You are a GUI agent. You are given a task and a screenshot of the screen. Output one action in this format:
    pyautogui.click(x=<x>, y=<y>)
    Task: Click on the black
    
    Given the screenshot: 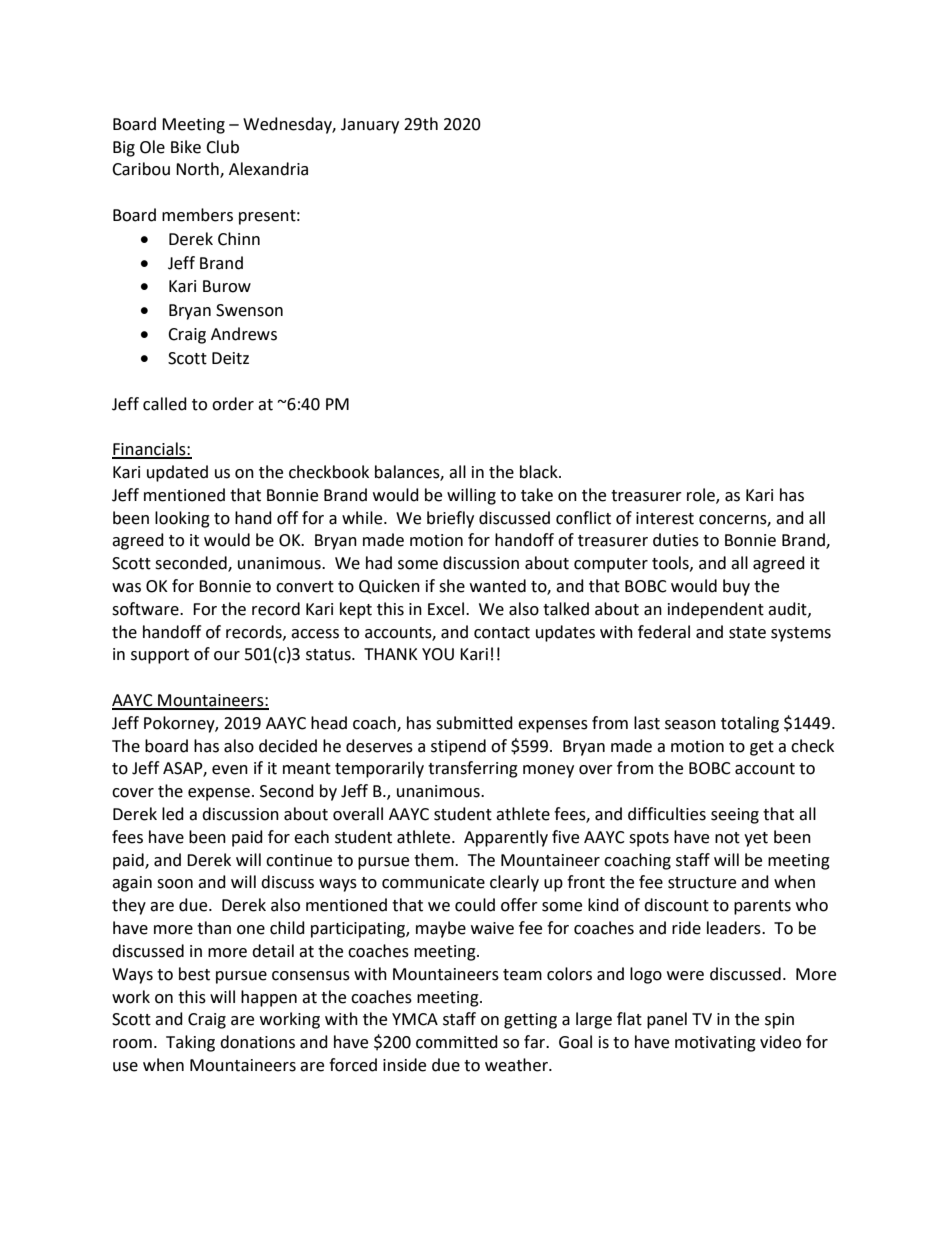 What is the action you would take?
    pyautogui.click(x=540, y=472)
